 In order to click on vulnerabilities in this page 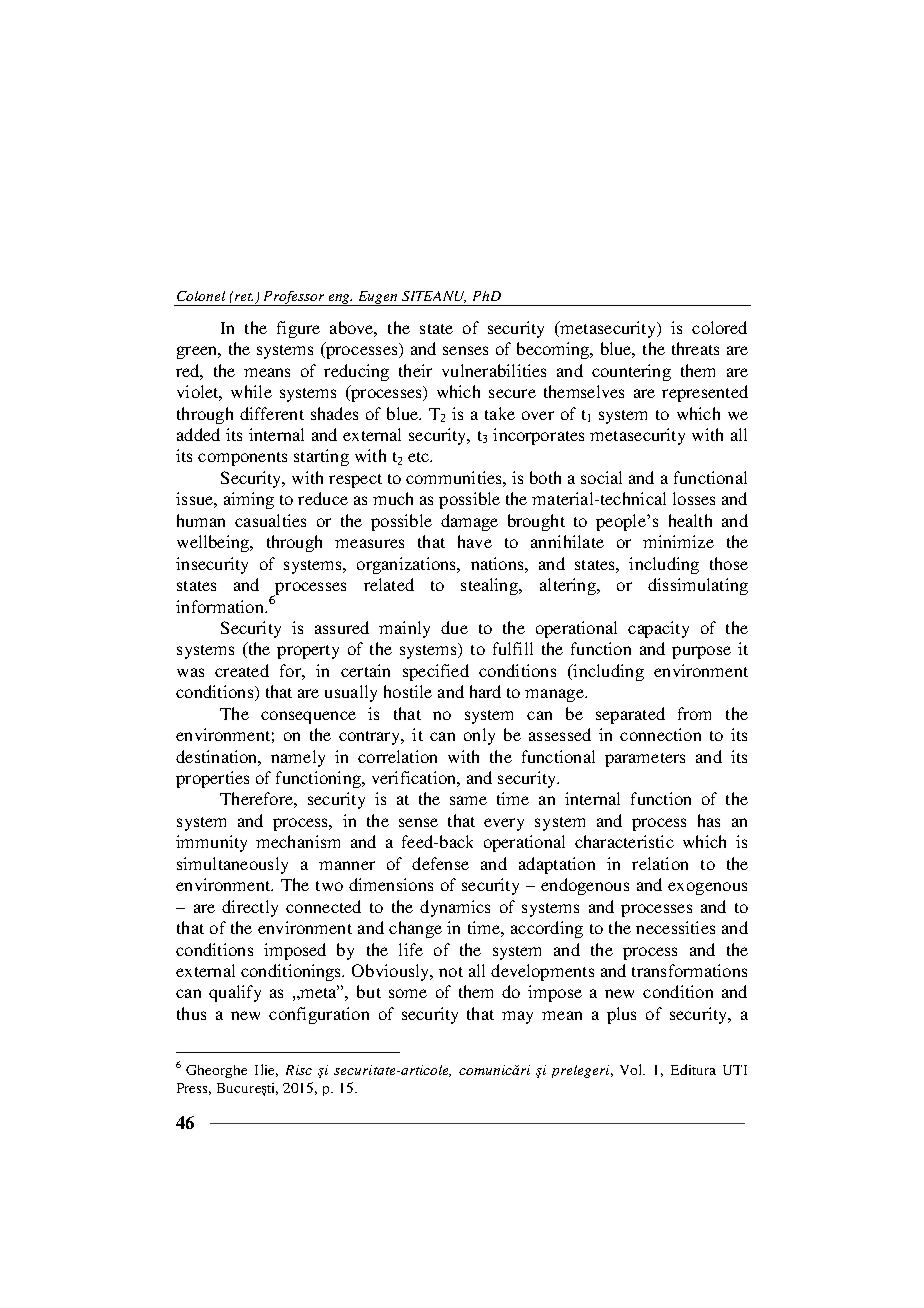, I will do `click(494, 370)`.
